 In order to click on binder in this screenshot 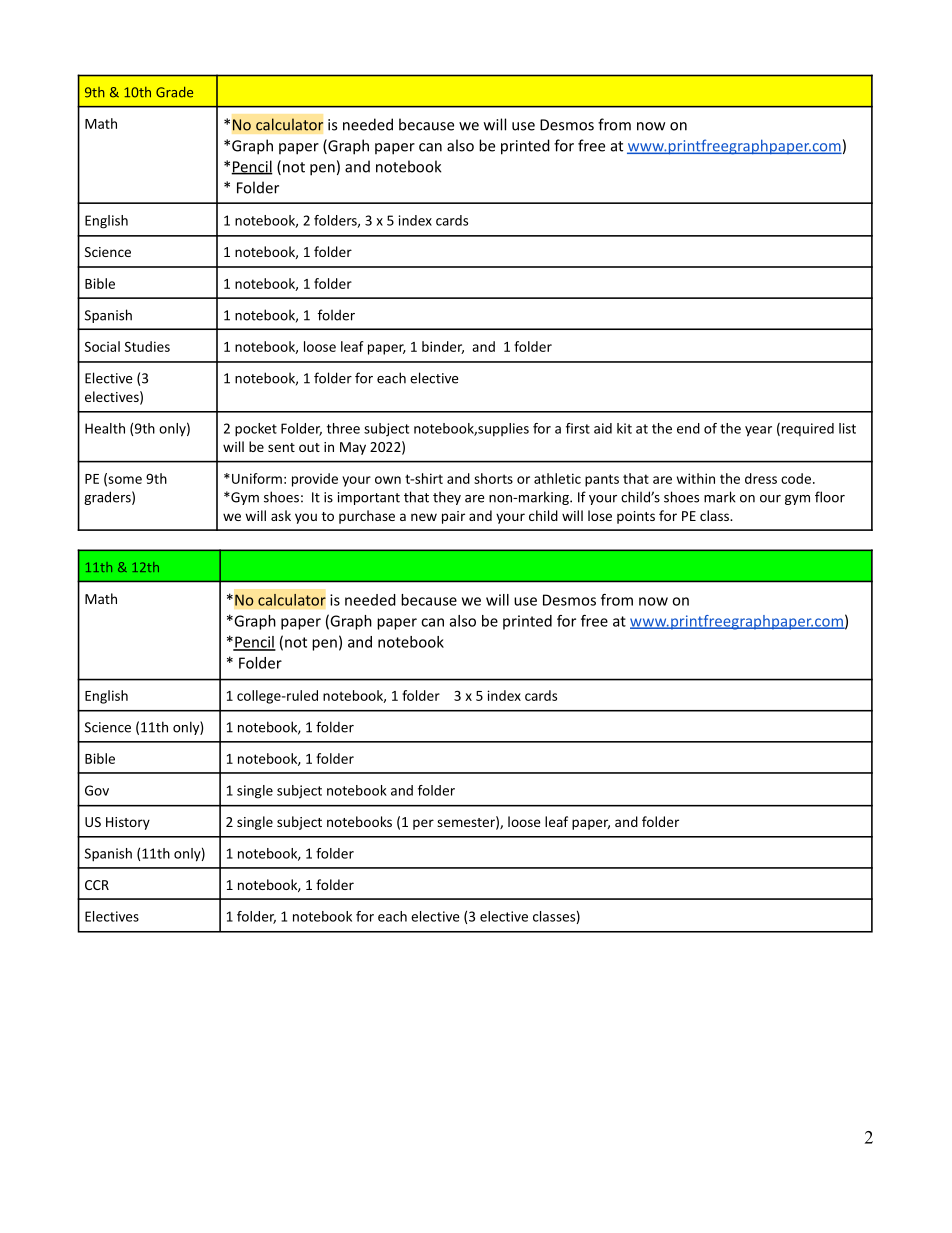, I will do `click(443, 347)`.
